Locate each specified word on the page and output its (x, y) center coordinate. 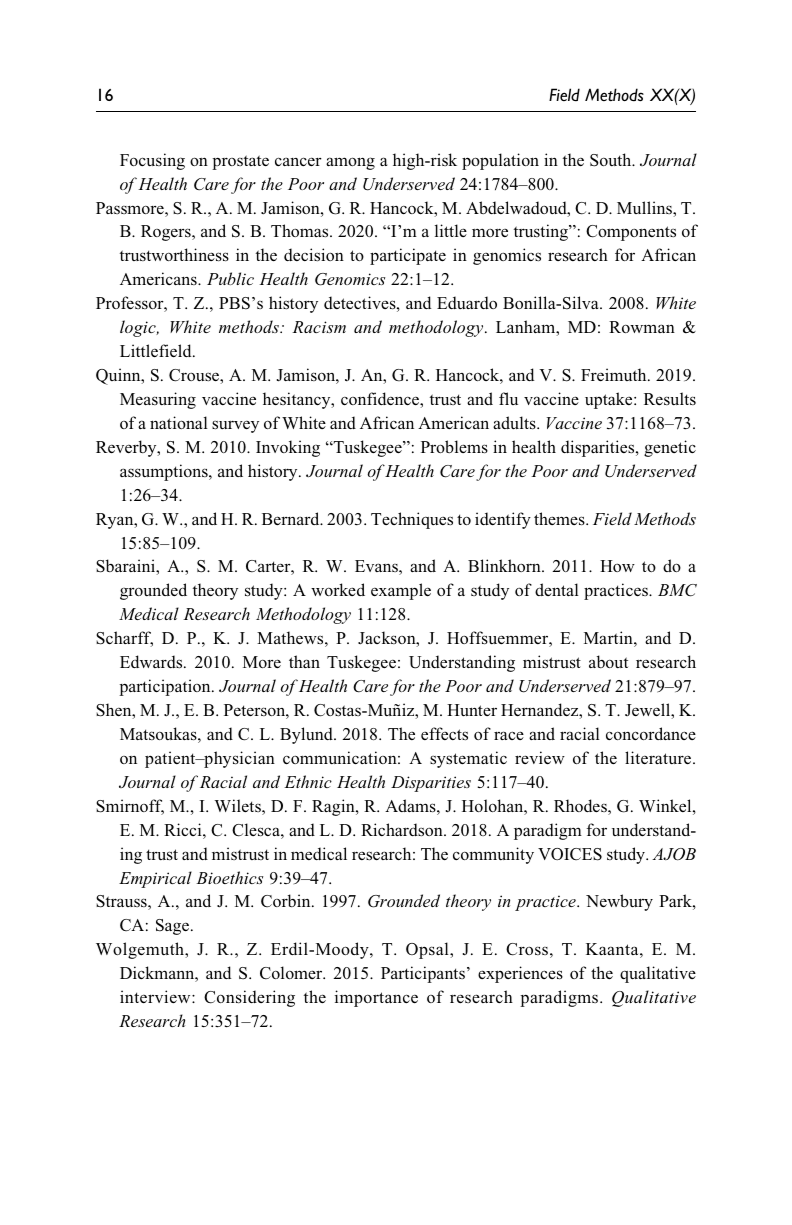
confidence (381, 400)
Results (670, 398)
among (350, 163)
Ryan (116, 521)
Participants (423, 974)
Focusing (152, 161)
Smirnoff (130, 807)
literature (659, 757)
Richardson (403, 830)
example (401, 591)
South (612, 160)
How (617, 566)
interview (156, 996)
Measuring (158, 400)
